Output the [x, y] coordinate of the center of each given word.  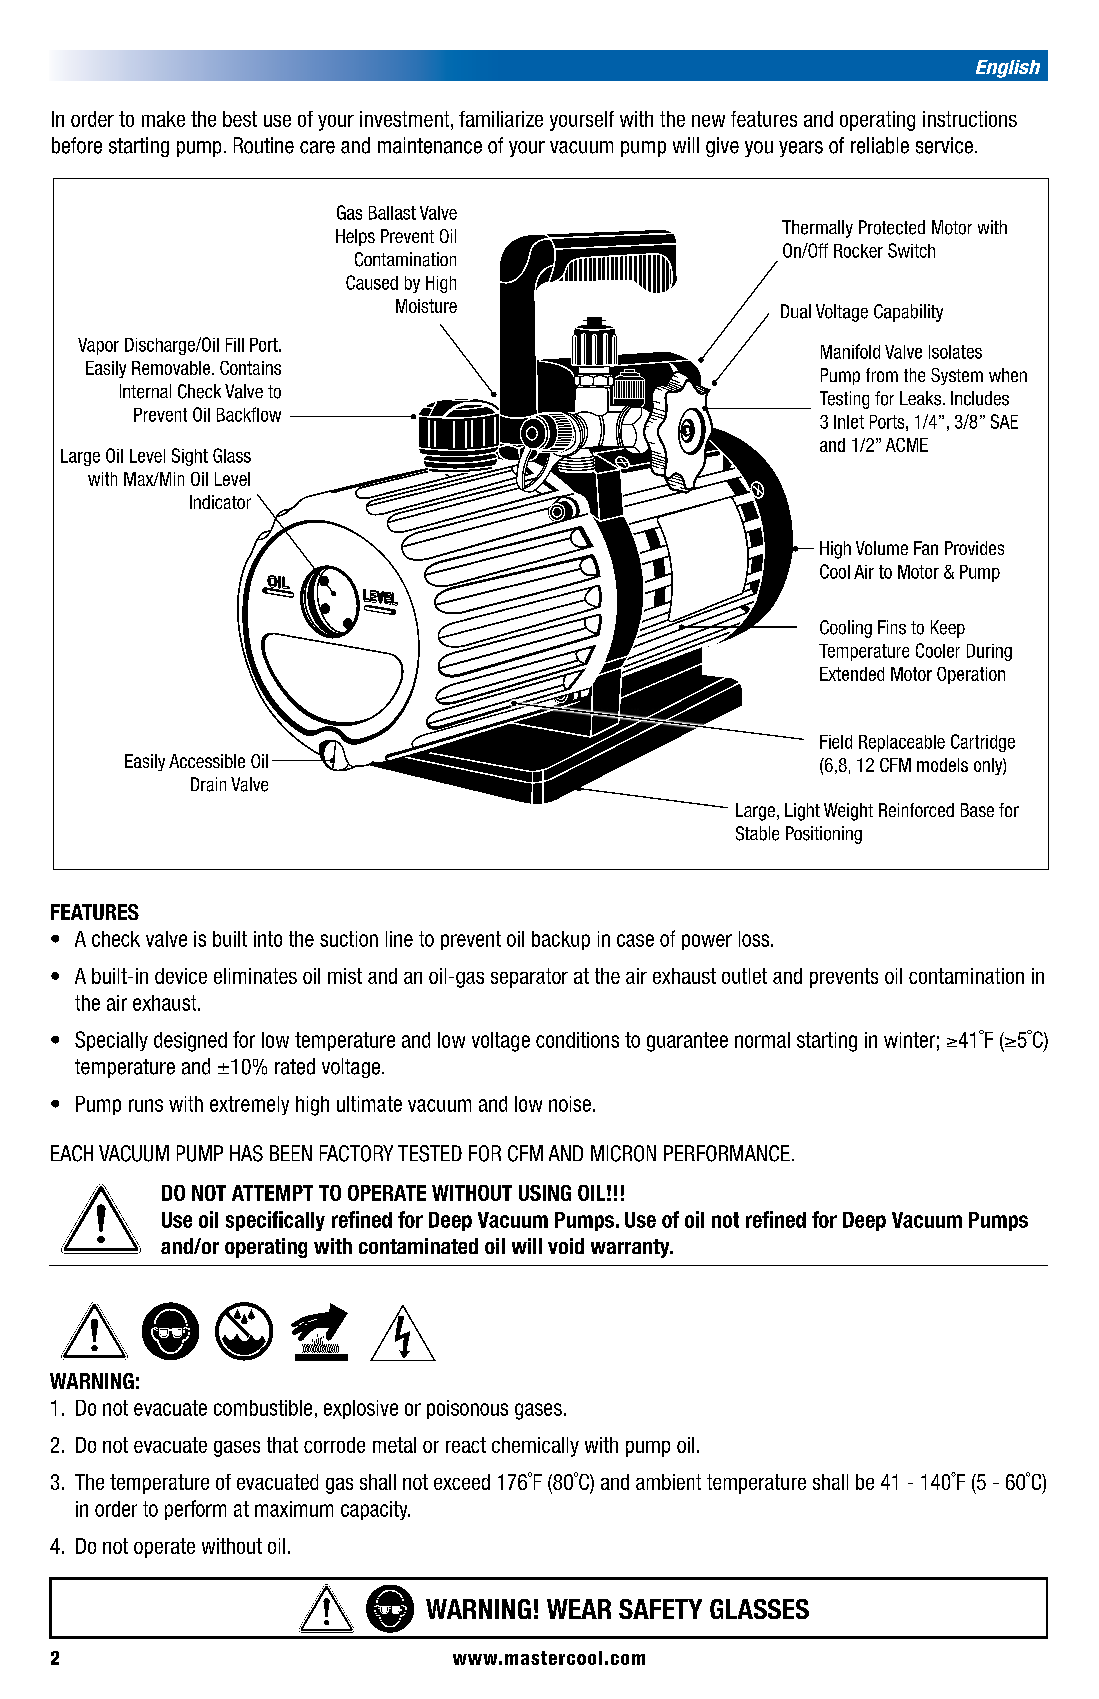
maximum [294, 1509]
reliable [880, 145]
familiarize [501, 119]
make [163, 119]
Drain [208, 784]
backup [561, 940]
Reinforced [916, 810]
